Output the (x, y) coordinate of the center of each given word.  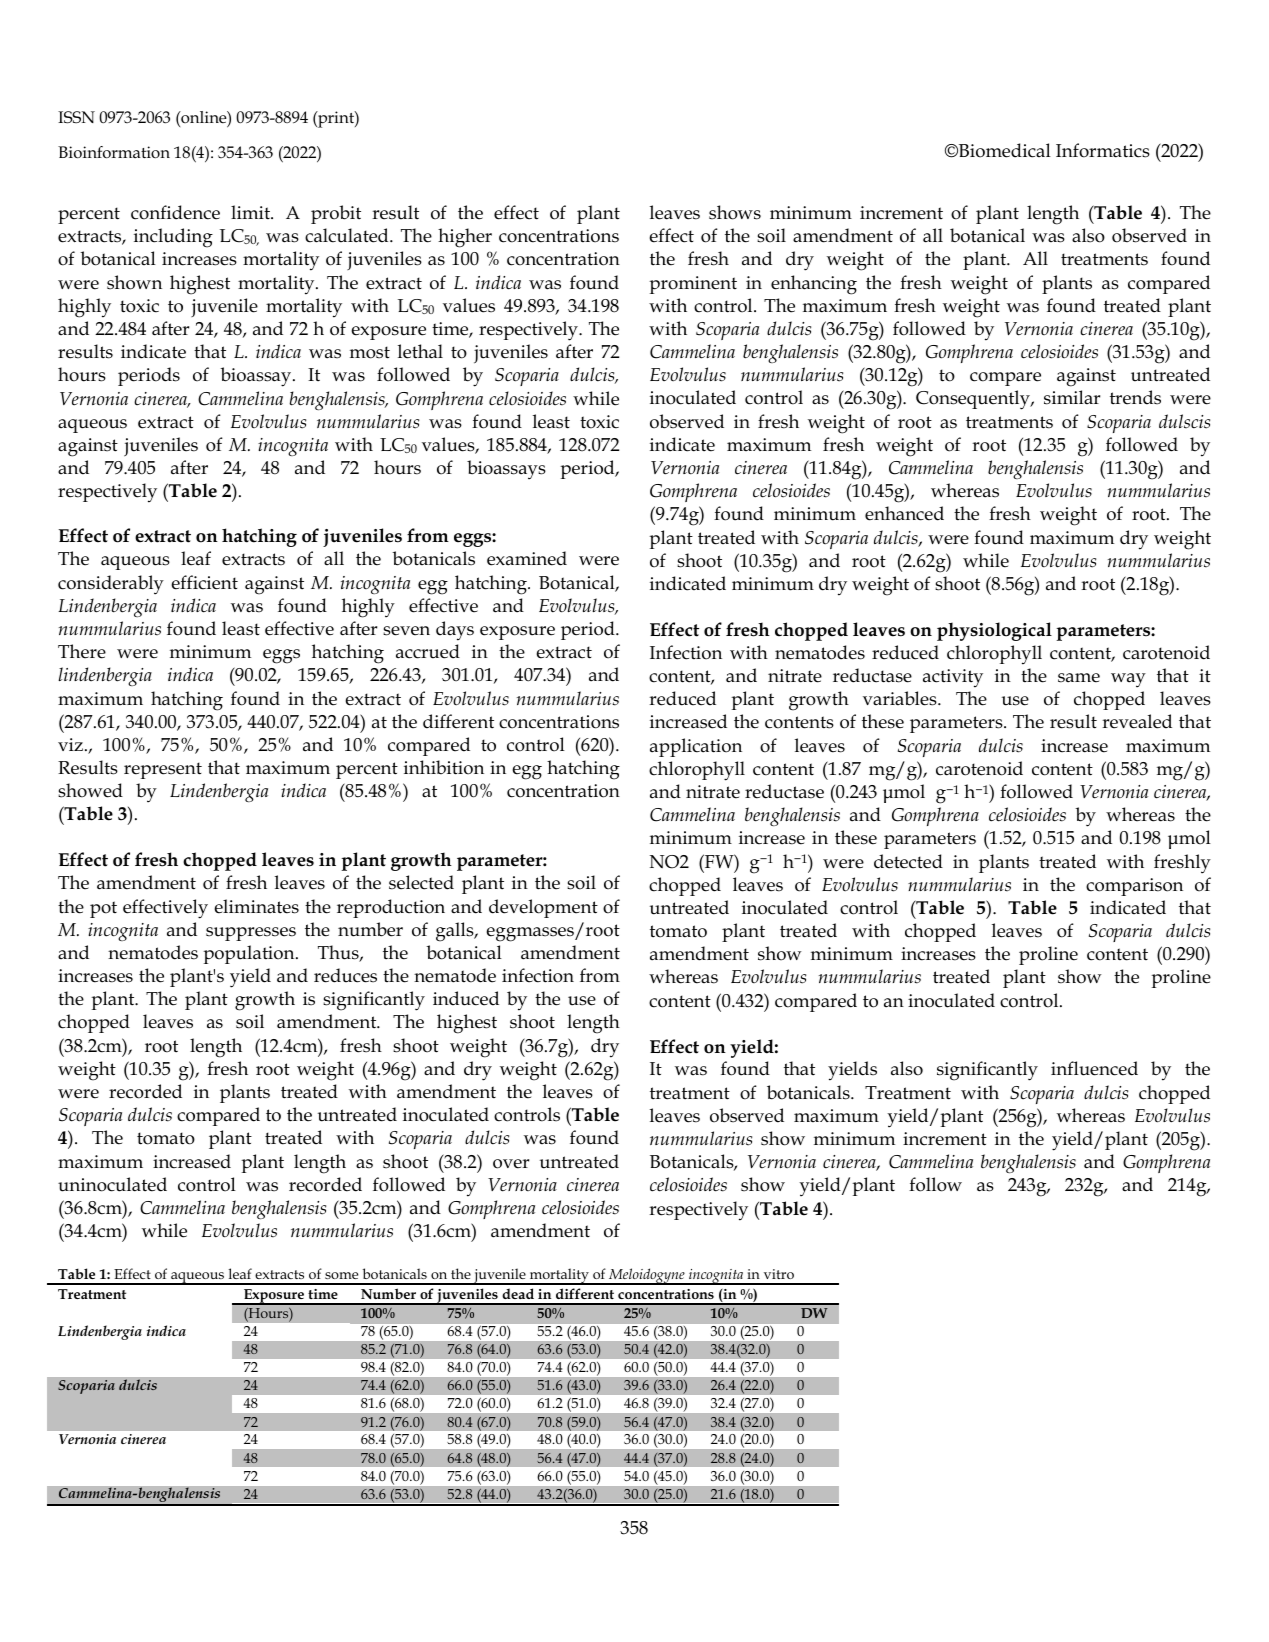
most (370, 352)
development (543, 908)
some (341, 1275)
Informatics (1103, 150)
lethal (420, 351)
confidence (175, 212)
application (696, 747)
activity (953, 678)
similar (1072, 397)
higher (465, 238)
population (250, 954)
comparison (1134, 887)
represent (163, 770)
